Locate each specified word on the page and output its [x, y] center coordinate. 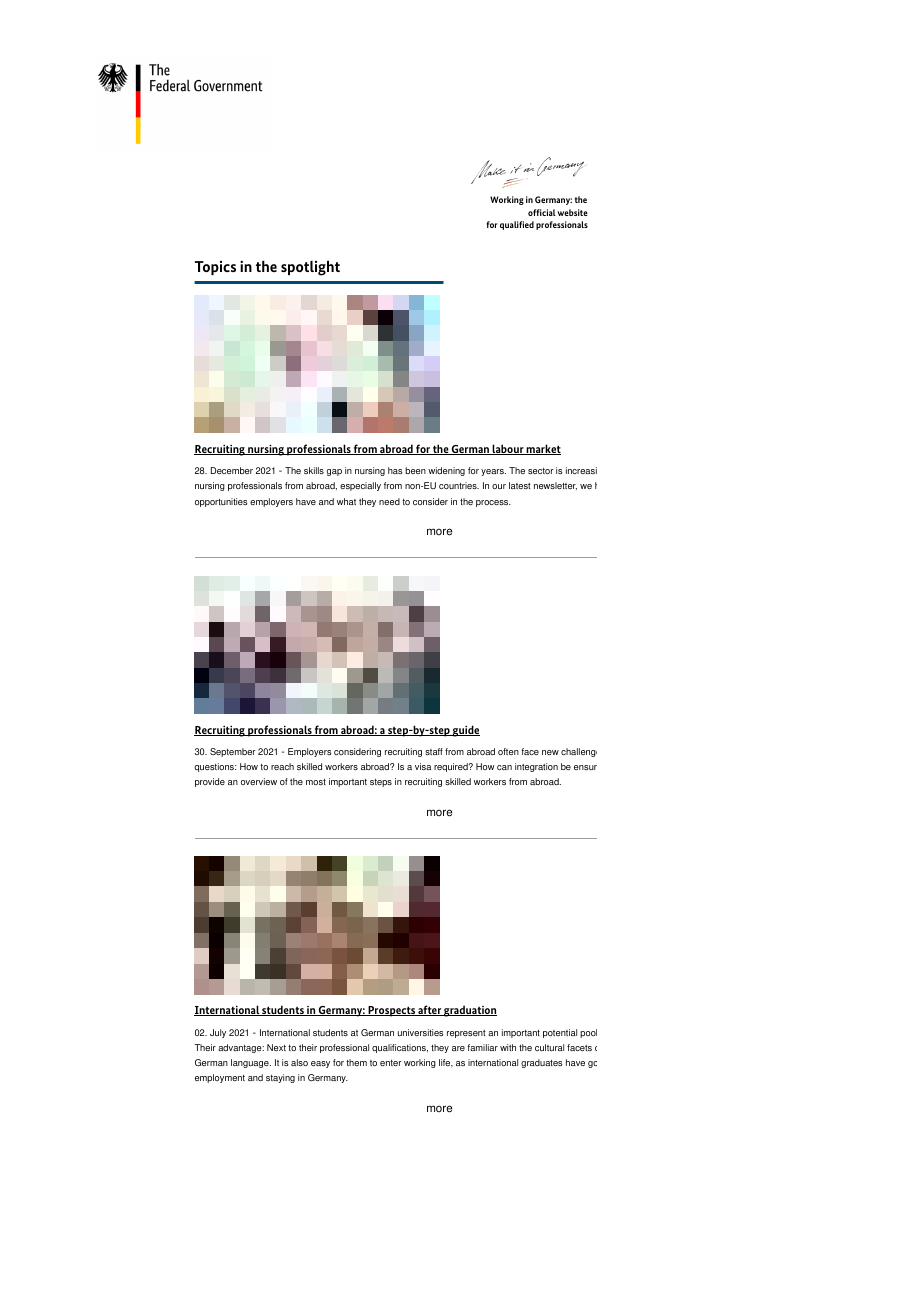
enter [391, 1063]
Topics [215, 268]
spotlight [310, 268]
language [251, 1063]
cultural [549, 1047]
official [542, 212]
